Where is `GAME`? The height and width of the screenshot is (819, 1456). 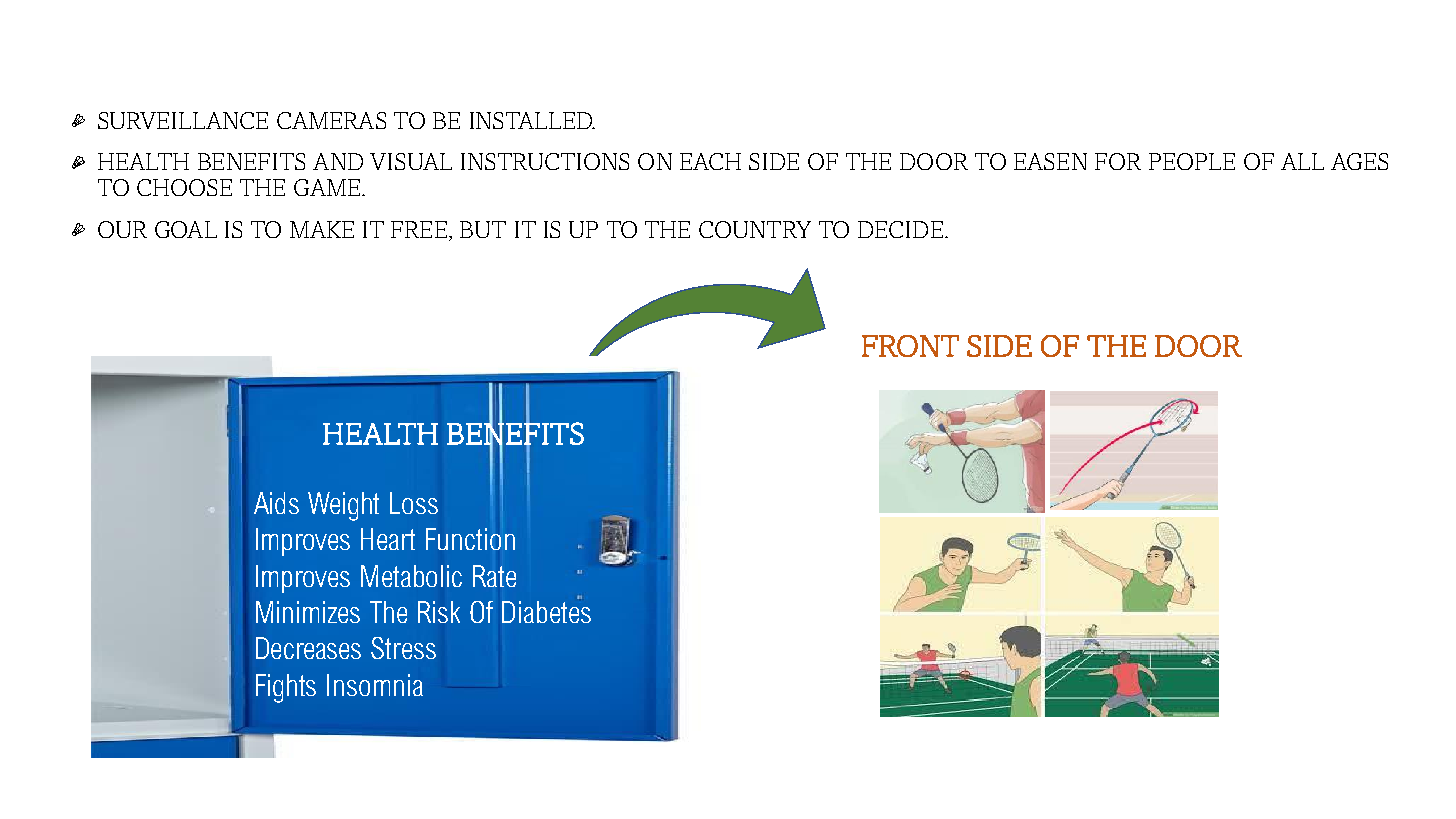 GAME is located at coordinates (328, 187).
